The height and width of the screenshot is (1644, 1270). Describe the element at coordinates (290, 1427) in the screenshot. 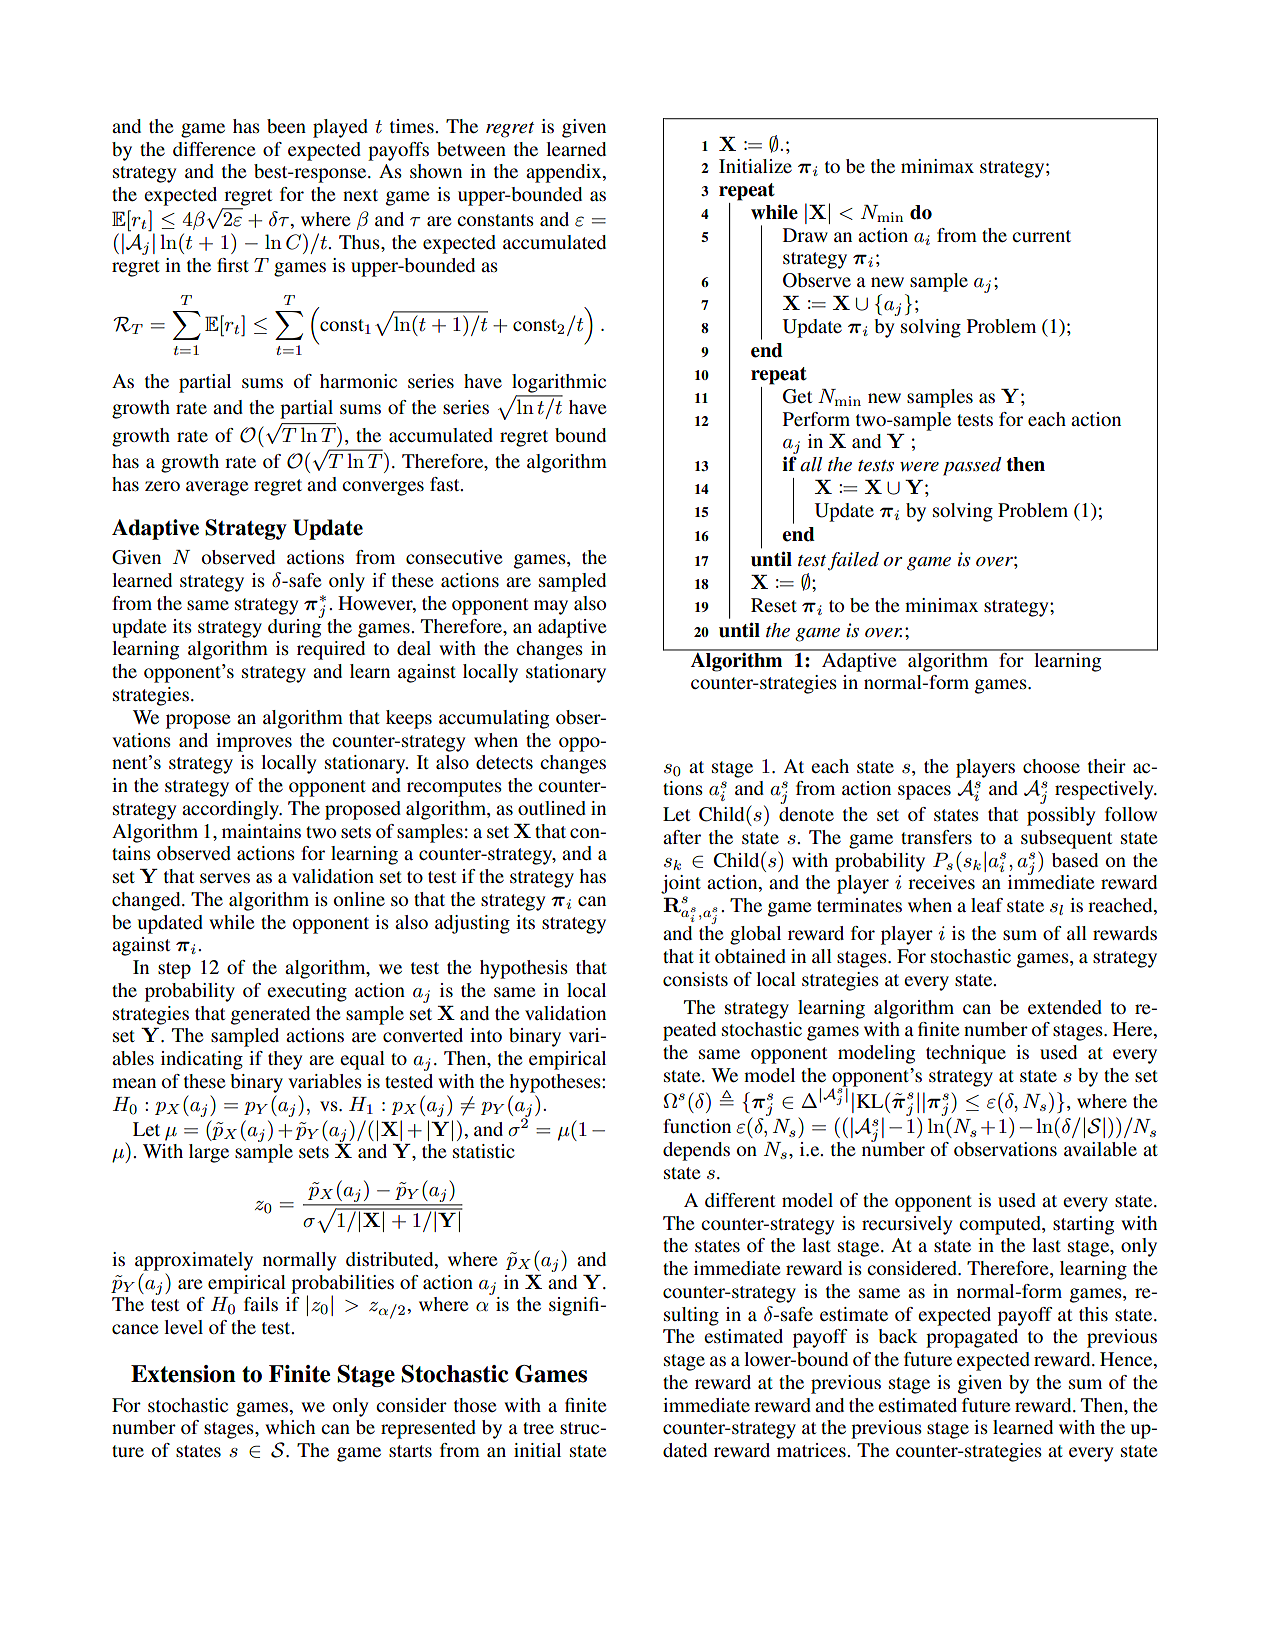

I see `which` at that location.
